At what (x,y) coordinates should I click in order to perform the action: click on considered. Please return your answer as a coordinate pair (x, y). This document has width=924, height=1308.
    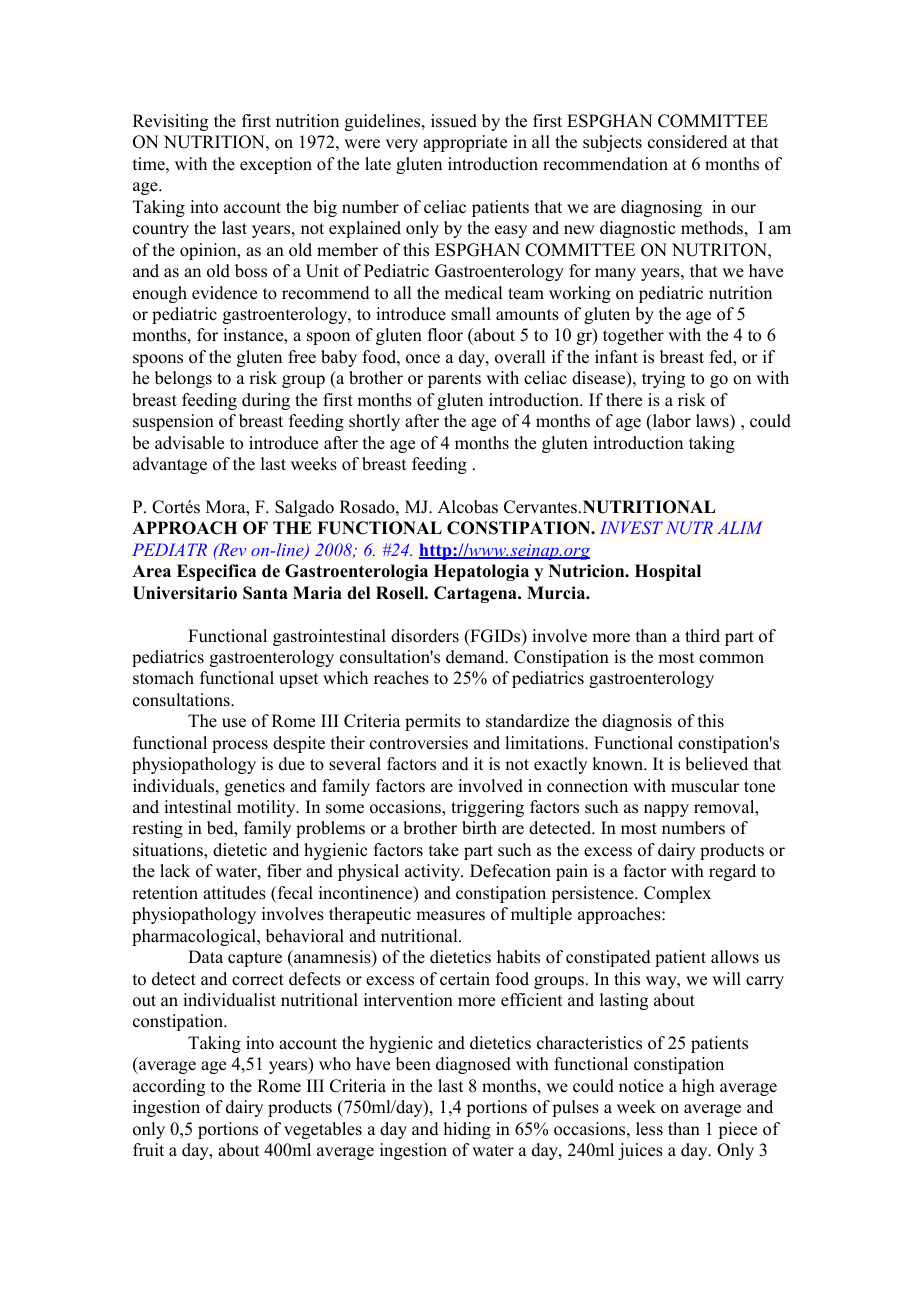
    Looking at the image, I should click on (688, 142).
